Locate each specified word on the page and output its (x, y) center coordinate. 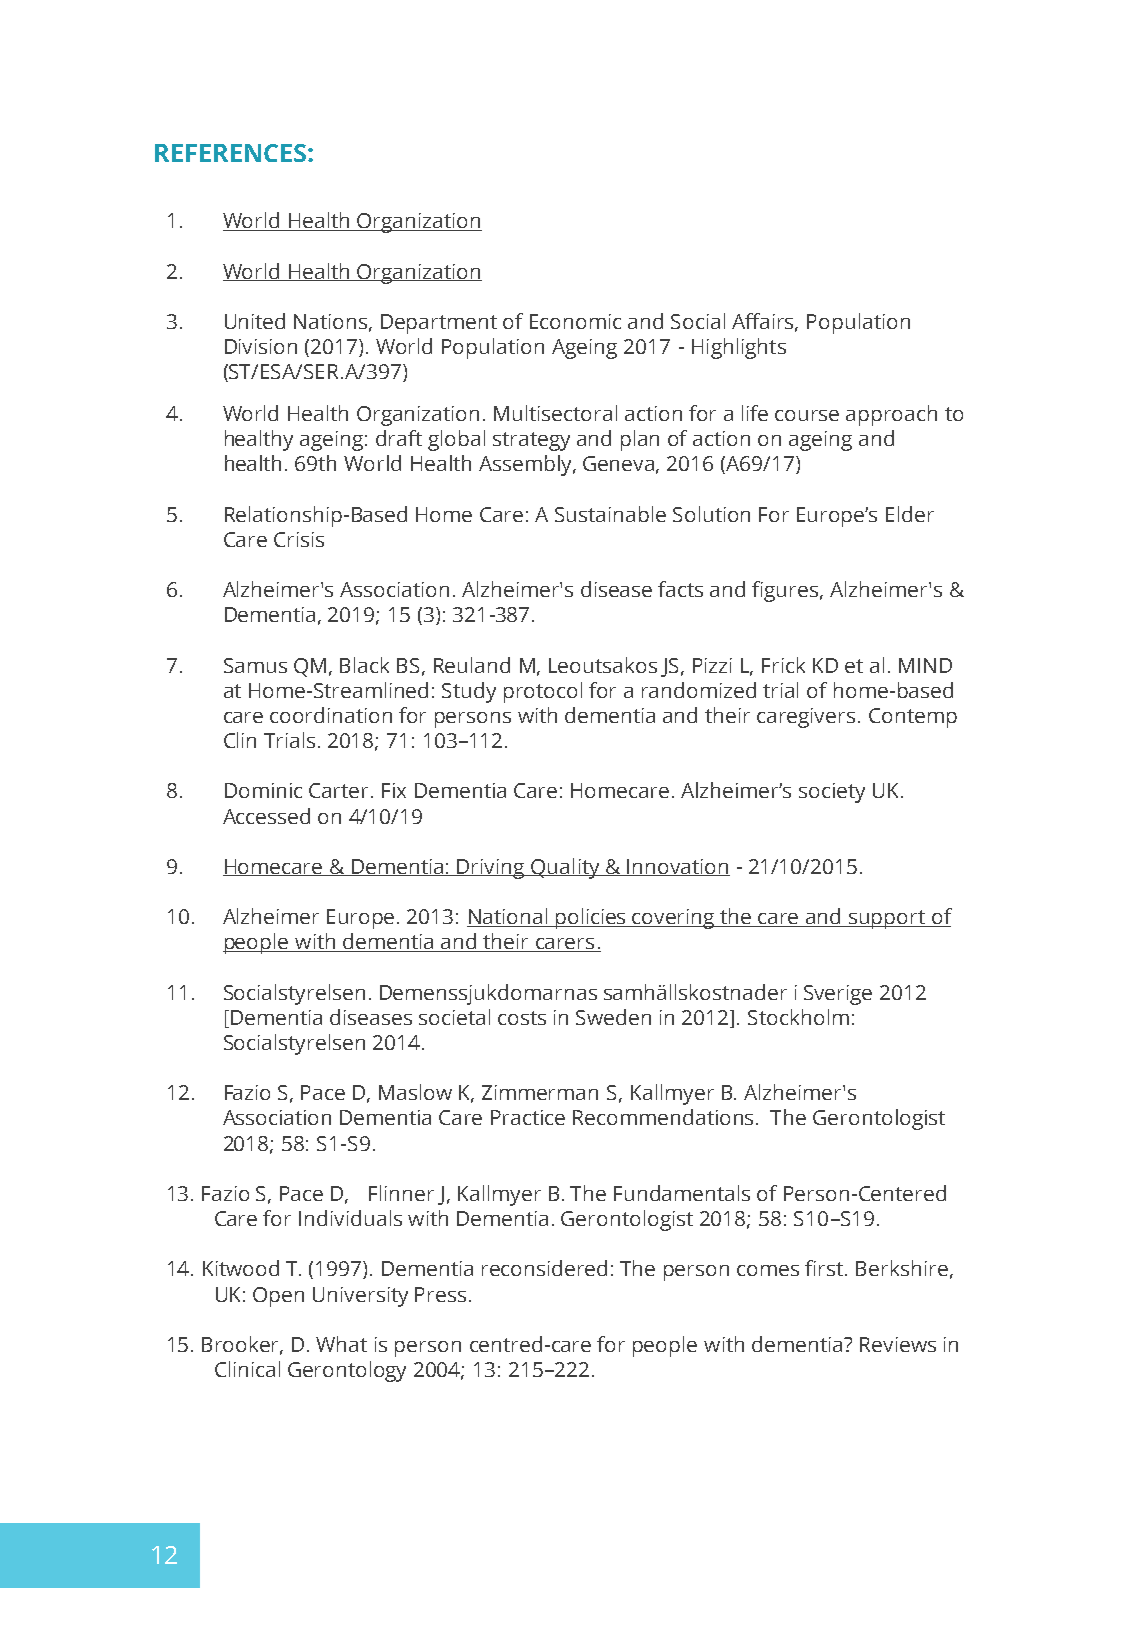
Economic (575, 321)
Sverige (838, 995)
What (341, 1344)
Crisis (299, 539)
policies (591, 918)
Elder (910, 514)
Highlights (739, 348)
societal (454, 1017)
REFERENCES (232, 153)
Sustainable (610, 514)
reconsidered (544, 1268)
